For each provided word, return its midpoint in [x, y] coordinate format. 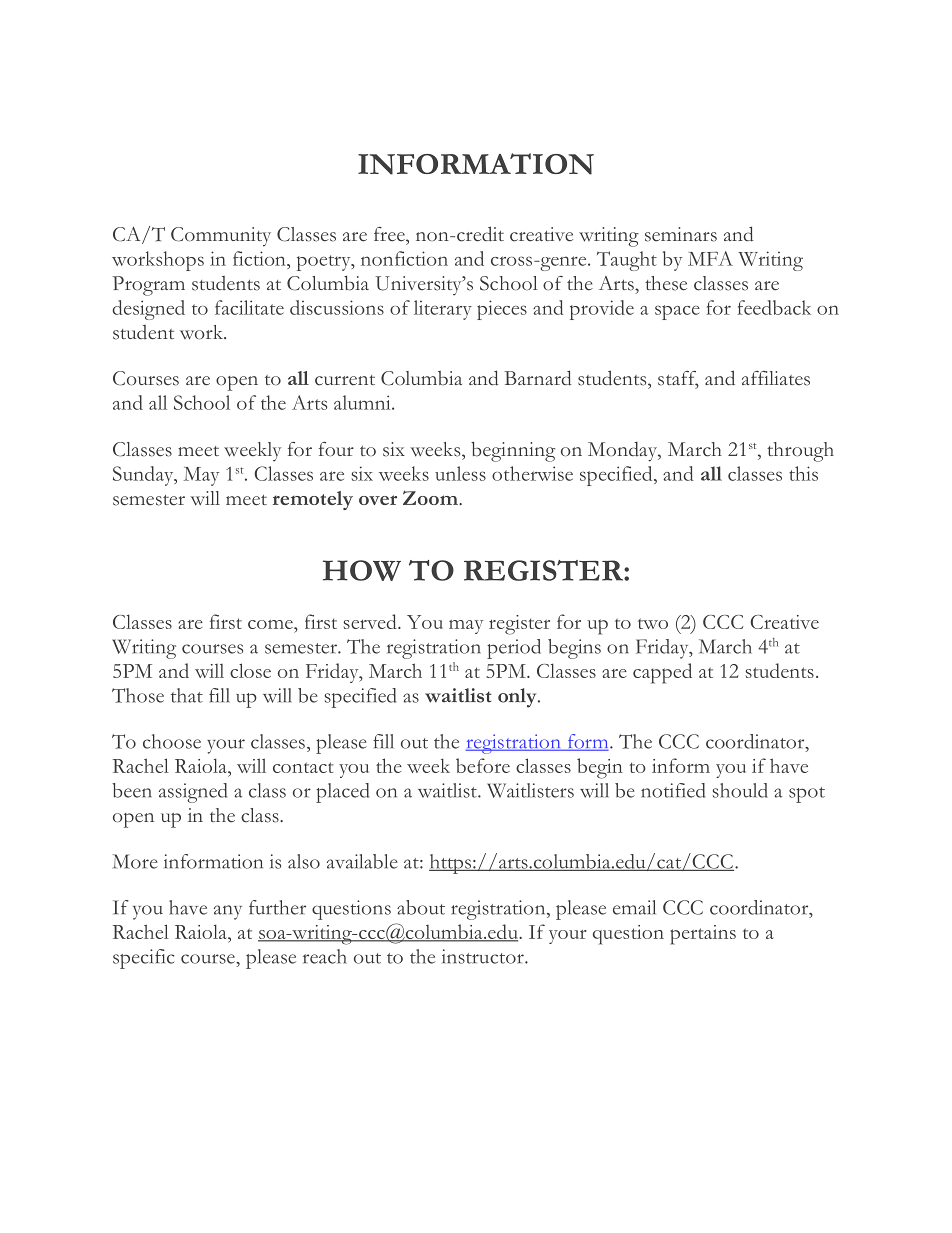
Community [221, 237]
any [228, 912]
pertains [703, 935]
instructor [484, 956]
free [390, 234]
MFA [710, 258]
